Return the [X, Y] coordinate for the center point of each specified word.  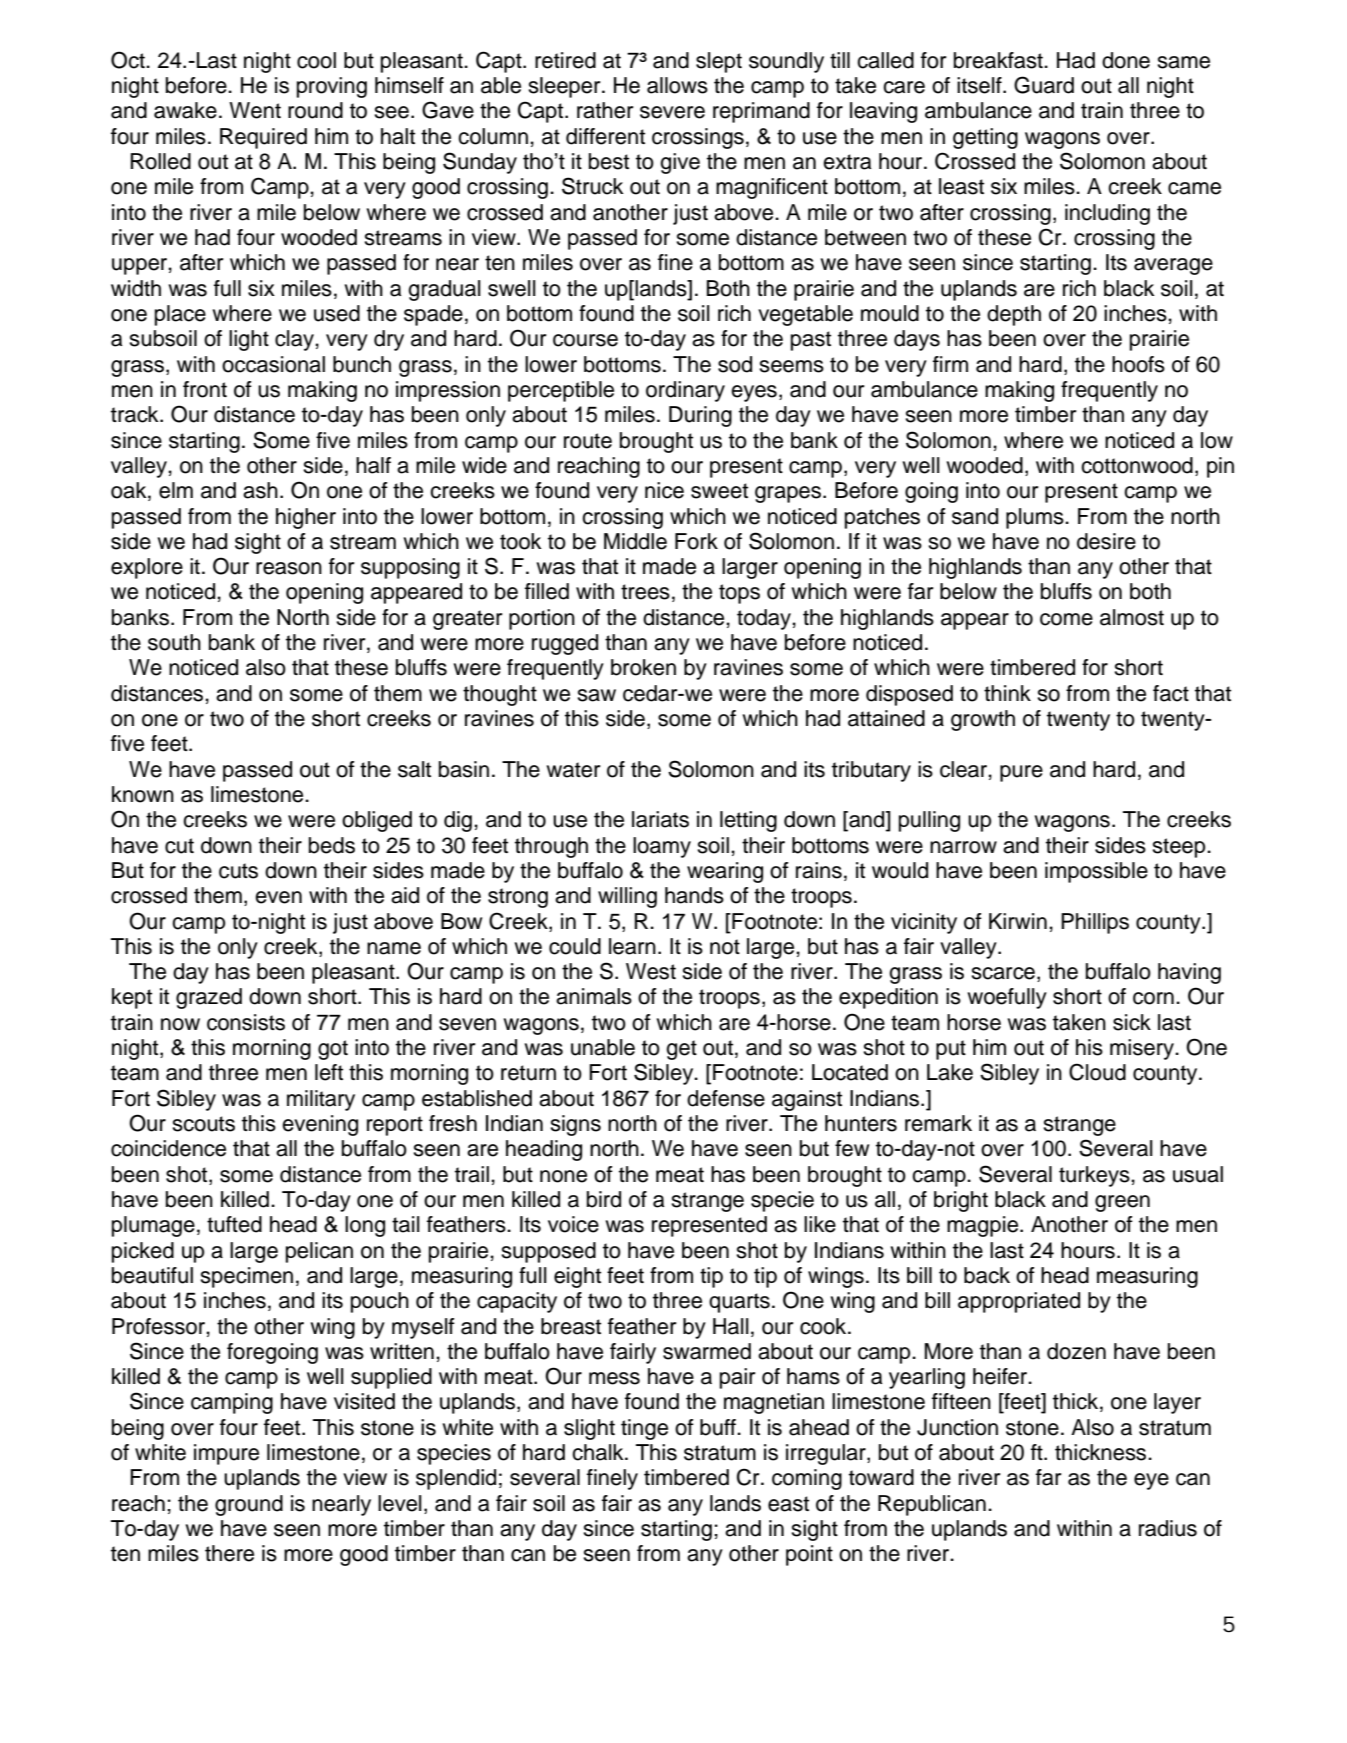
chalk [599, 1452]
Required [263, 138]
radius [1168, 1528]
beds [332, 845]
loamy [662, 847]
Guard [1044, 85]
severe [672, 112]
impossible [1096, 872]
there [229, 1553]
